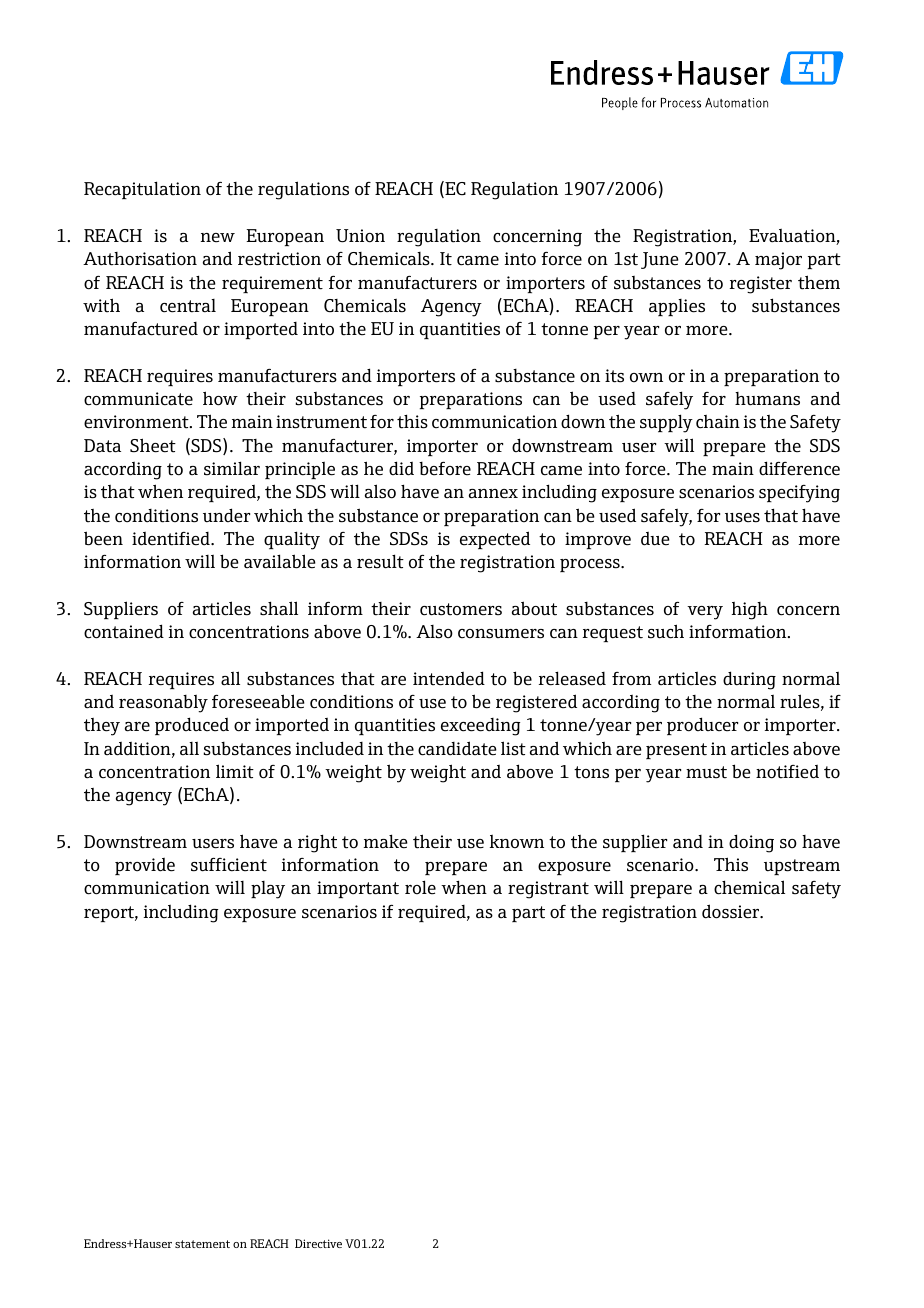 This page has width=924, height=1308. Describe the element at coordinates (420, 887) in the page. I see `role` at that location.
